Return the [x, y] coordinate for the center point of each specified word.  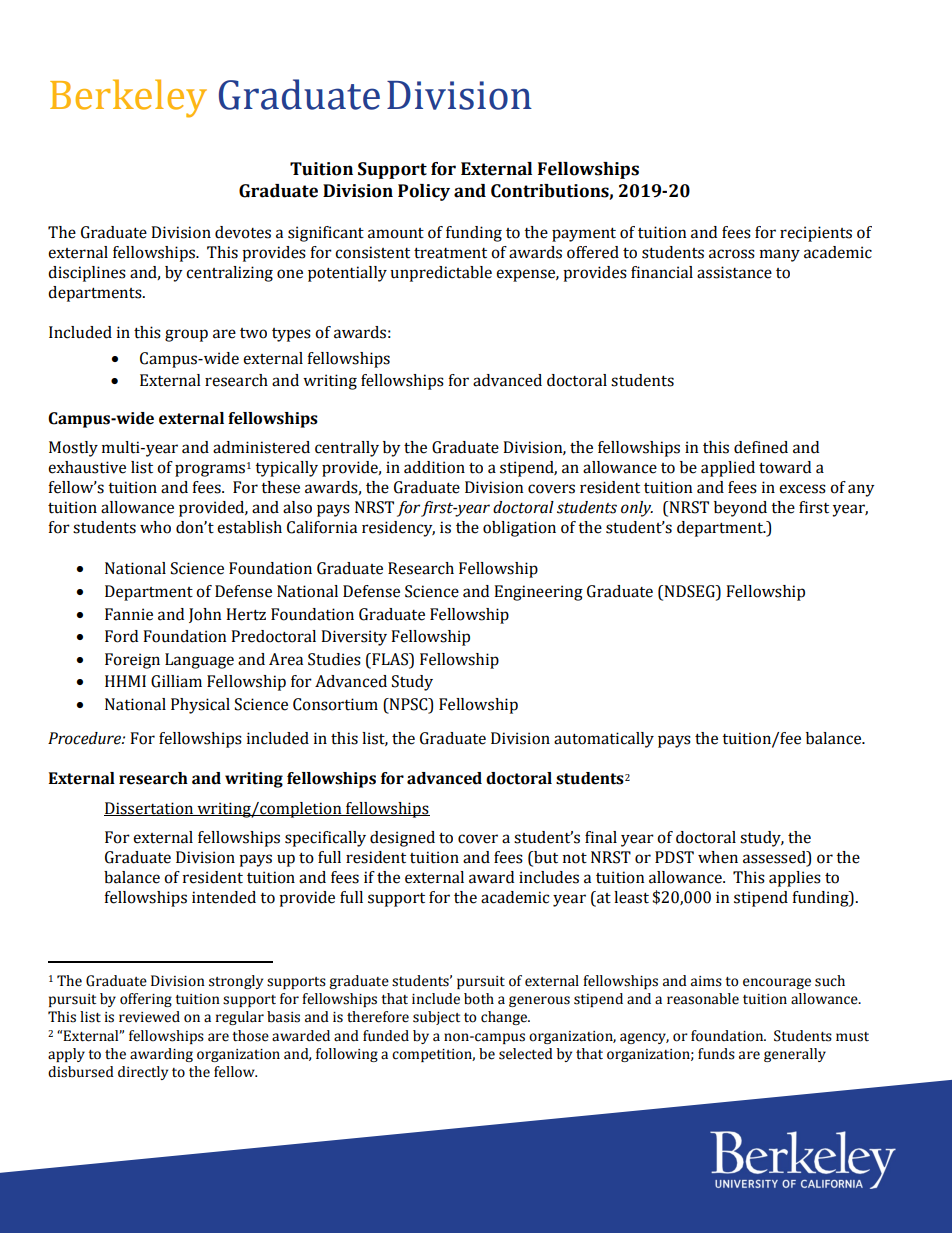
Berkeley [128, 98]
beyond [740, 509]
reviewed [149, 1017]
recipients [816, 234]
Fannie [129, 614]
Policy [424, 192]
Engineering [538, 593]
